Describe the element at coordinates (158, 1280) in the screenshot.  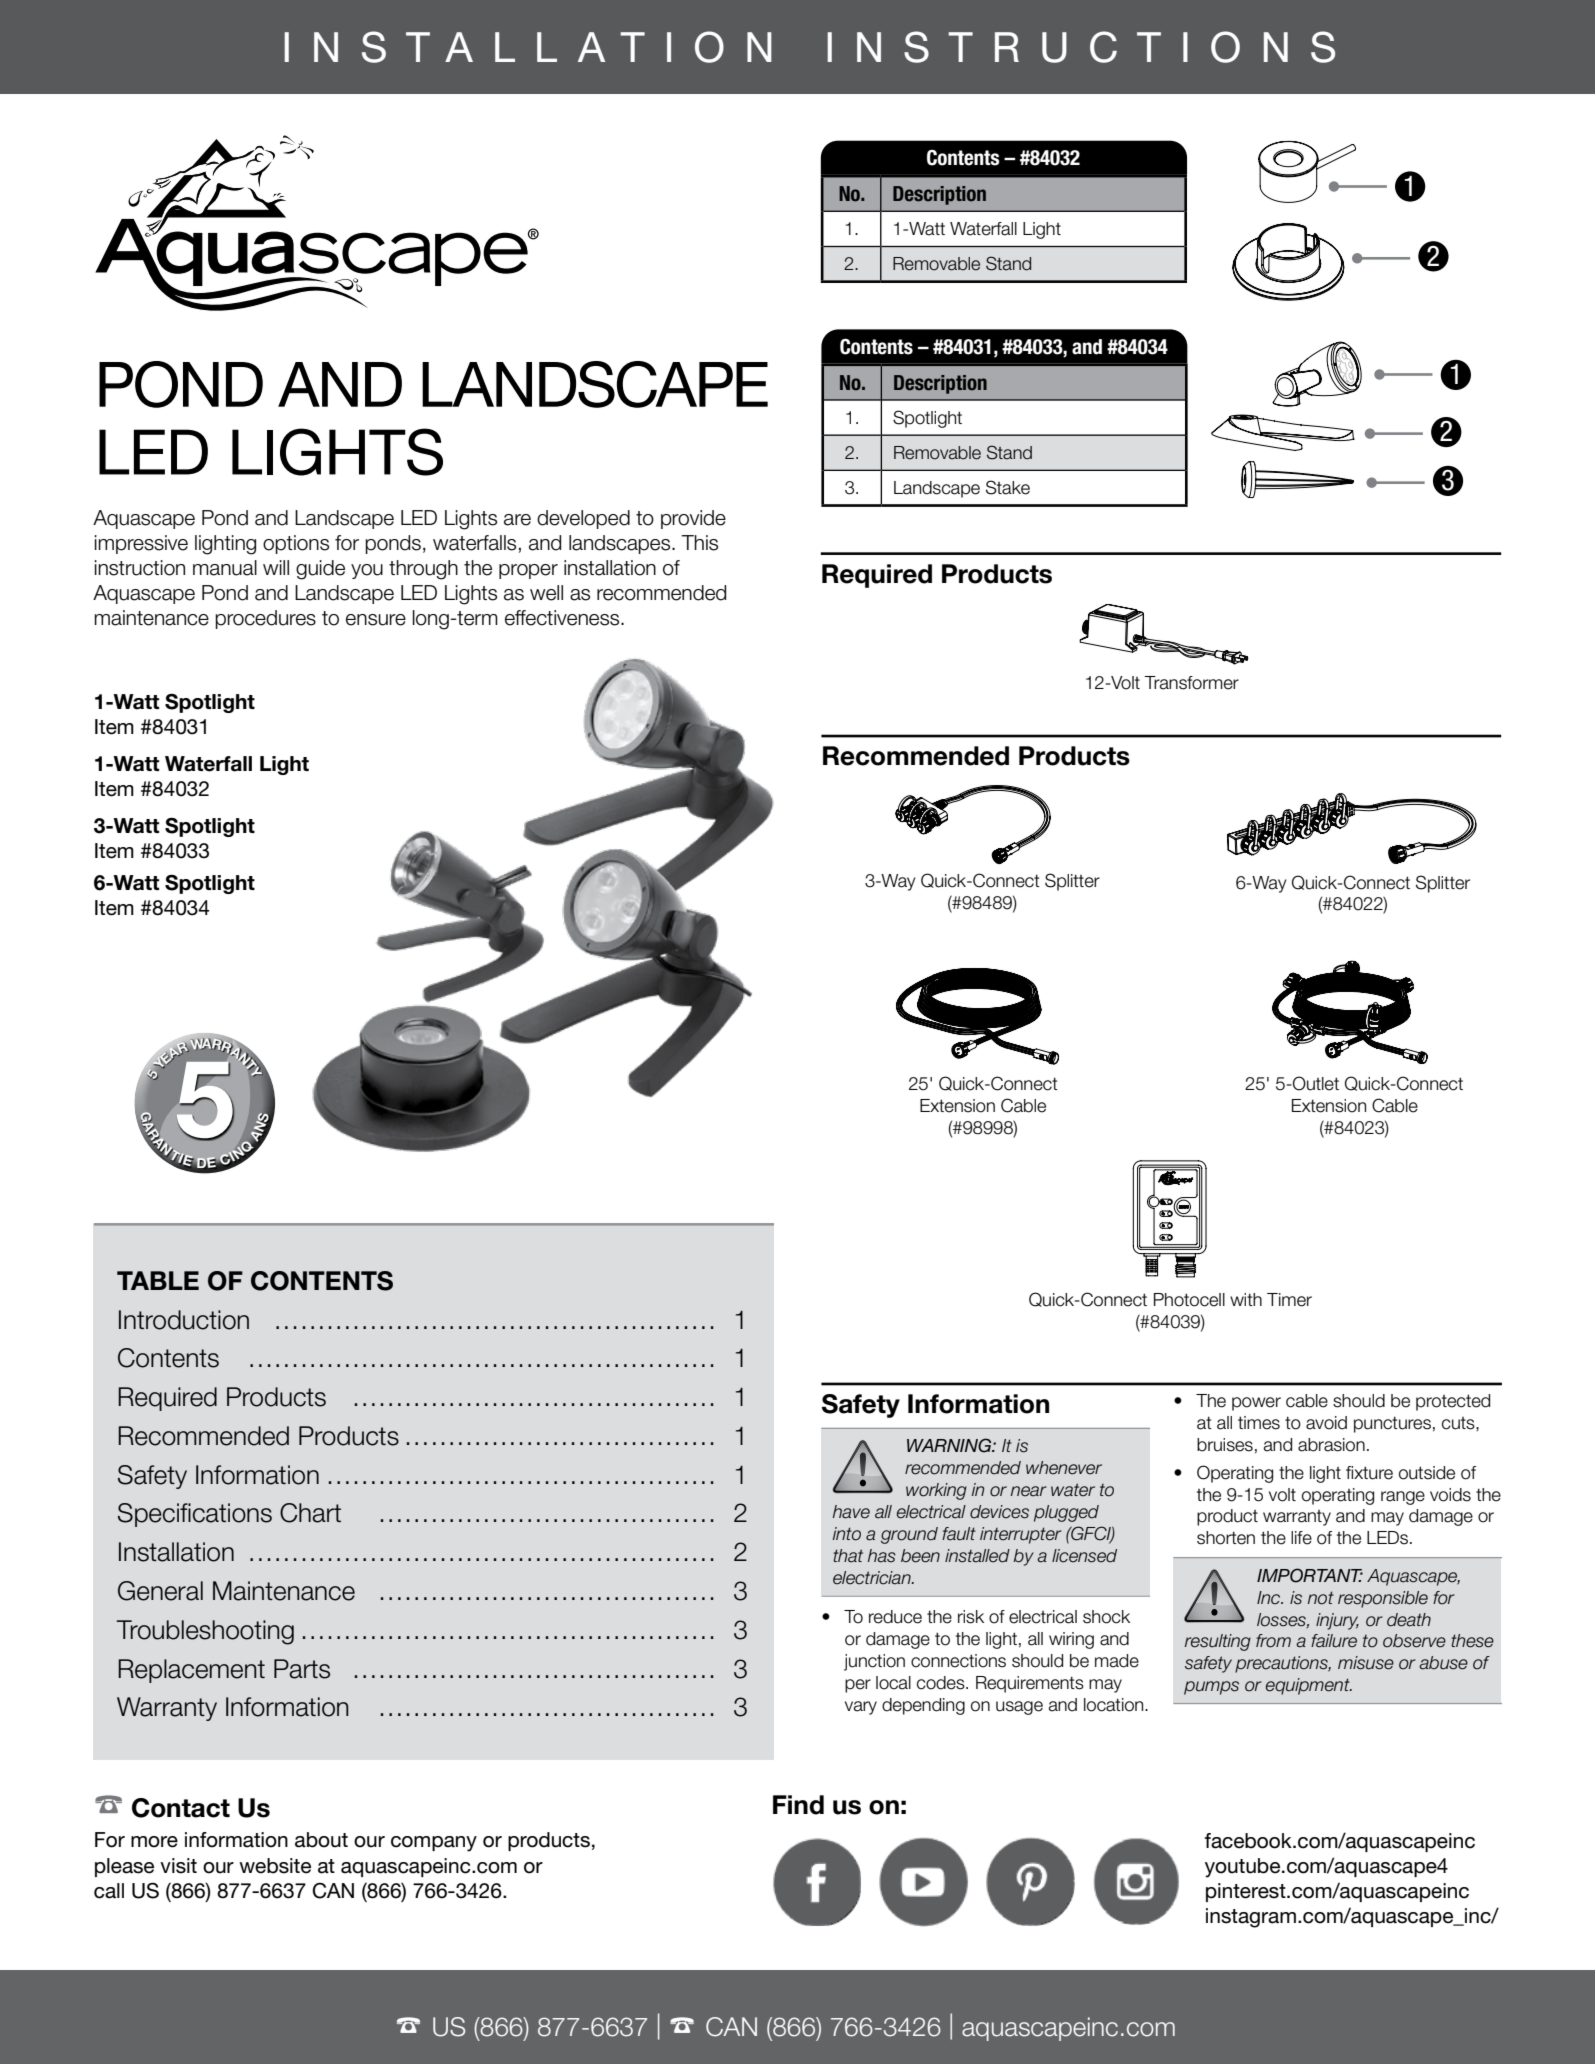
I see `TABLE` at that location.
